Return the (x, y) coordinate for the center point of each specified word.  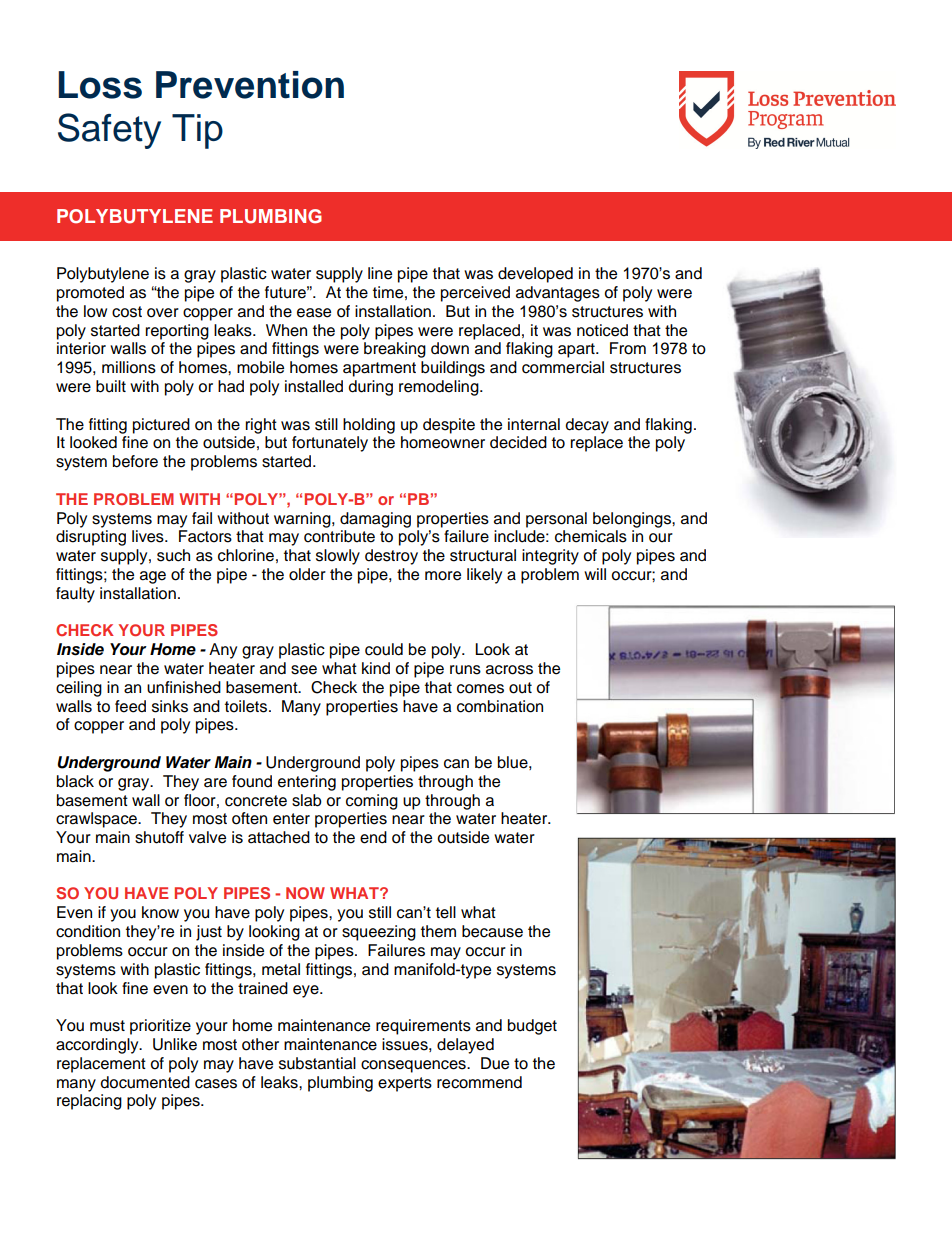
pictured (161, 426)
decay (587, 426)
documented (145, 1082)
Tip (197, 131)
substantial (317, 1063)
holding (369, 426)
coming (372, 802)
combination (500, 706)
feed (130, 706)
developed (535, 275)
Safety (109, 131)
